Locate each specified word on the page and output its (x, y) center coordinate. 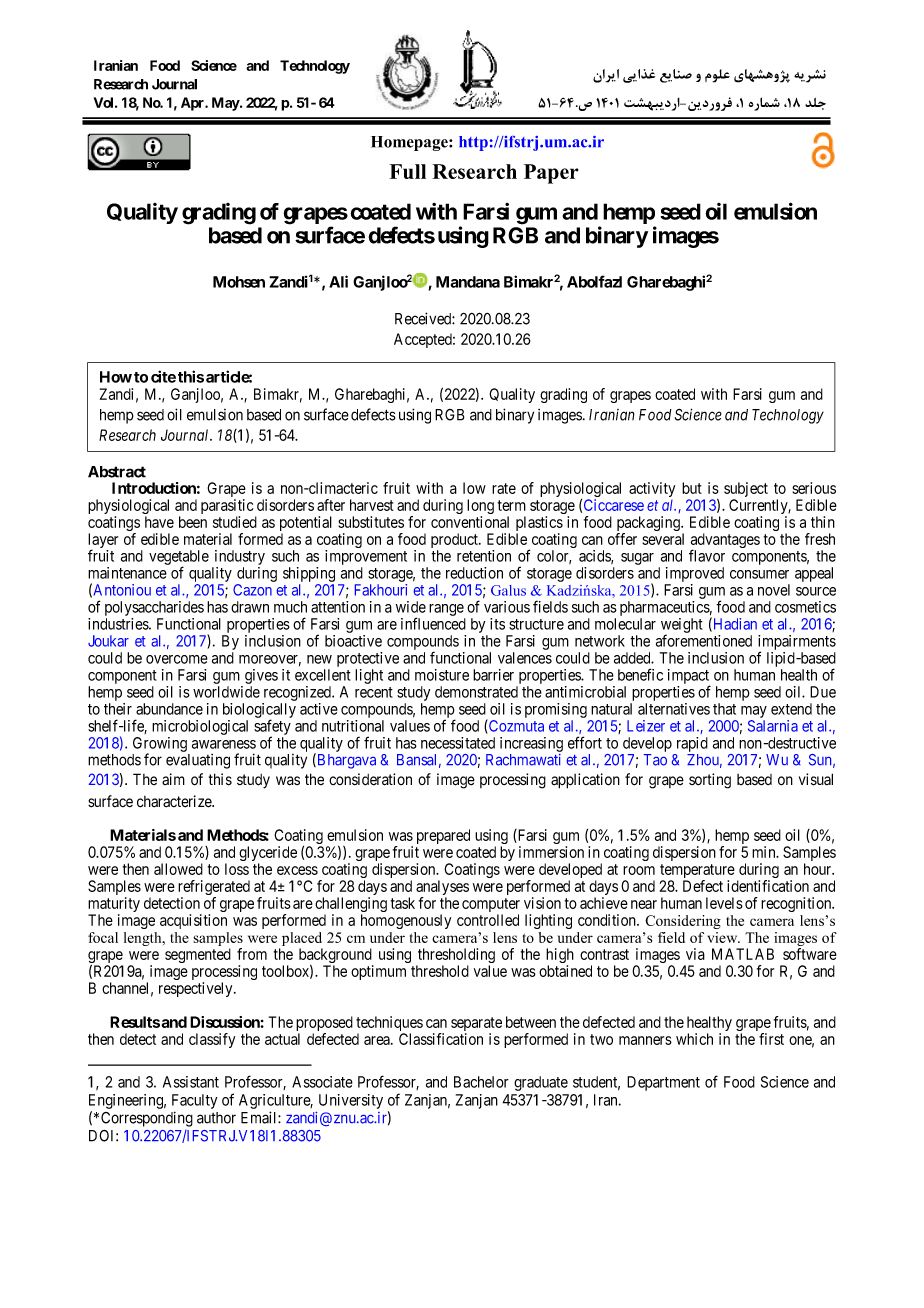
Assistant (191, 1082)
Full (407, 171)
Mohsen (239, 282)
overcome (177, 659)
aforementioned (704, 640)
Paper (551, 174)
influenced (433, 623)
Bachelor (481, 1082)
